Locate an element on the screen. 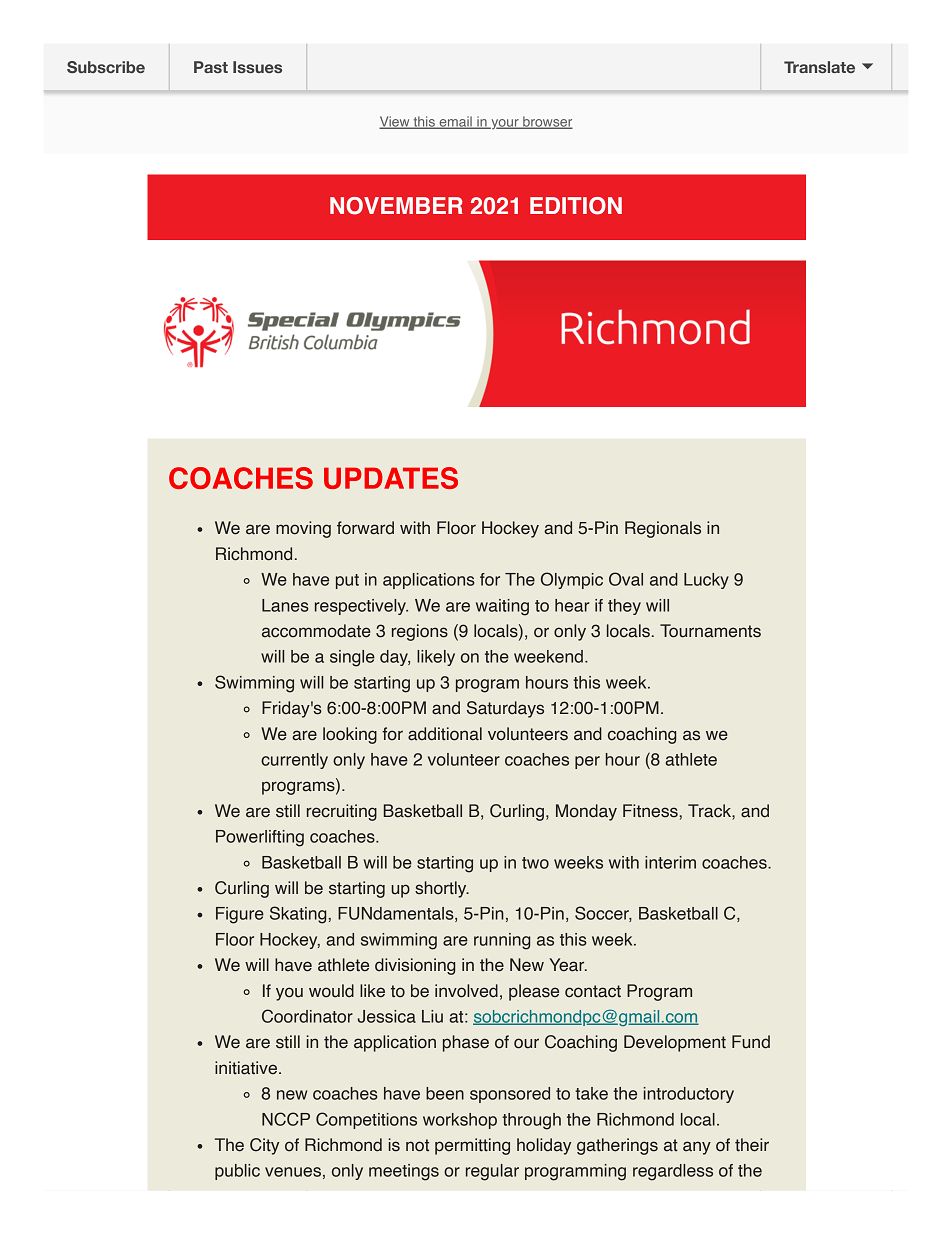 The width and height of the screenshot is (952, 1233). Powerlifting is located at coordinates (260, 838).
